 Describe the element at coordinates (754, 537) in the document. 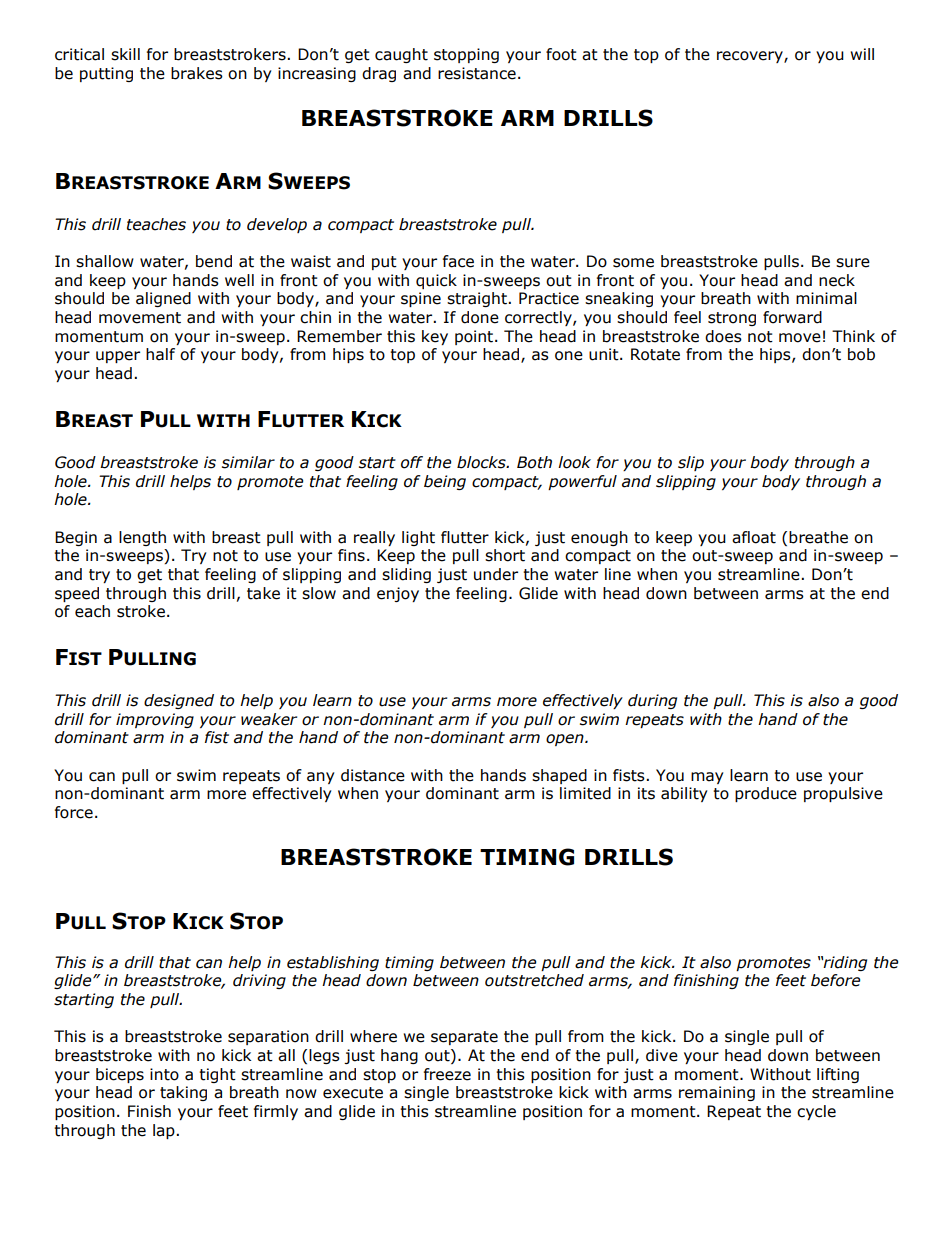

I see `afloat` at that location.
